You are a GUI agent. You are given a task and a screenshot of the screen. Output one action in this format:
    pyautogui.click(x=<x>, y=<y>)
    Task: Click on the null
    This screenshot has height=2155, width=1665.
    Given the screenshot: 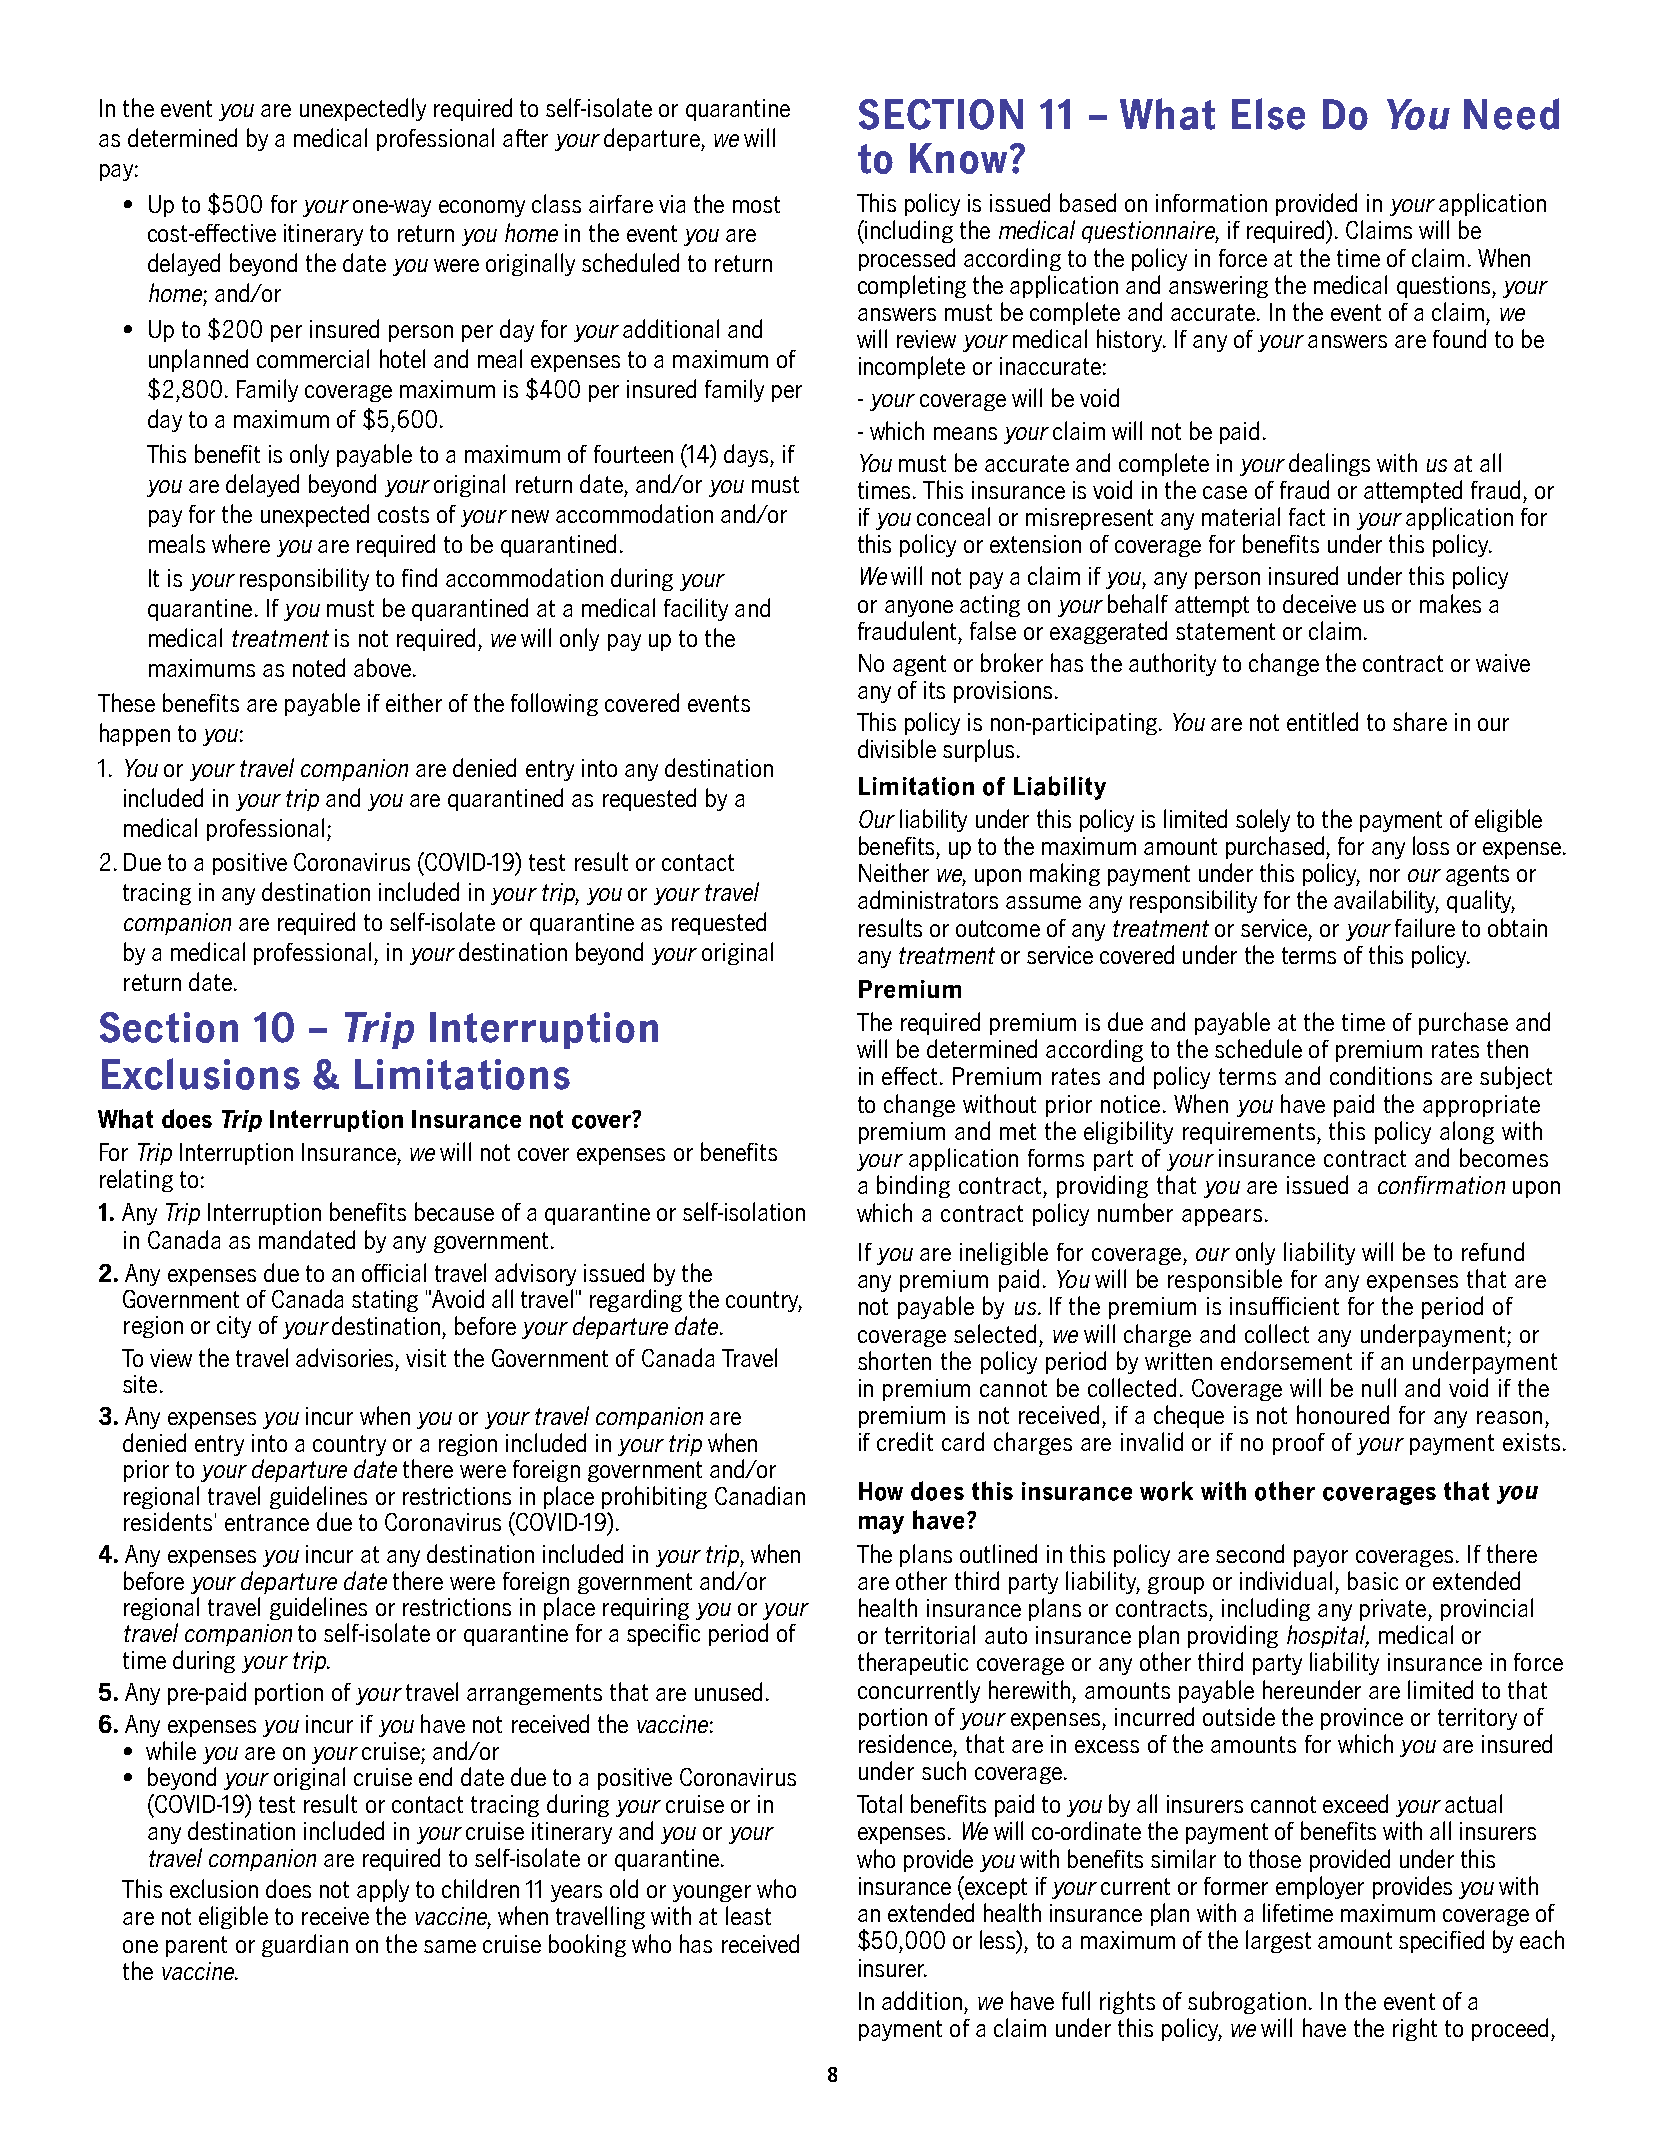 What is the action you would take?
    pyautogui.click(x=1379, y=1387)
